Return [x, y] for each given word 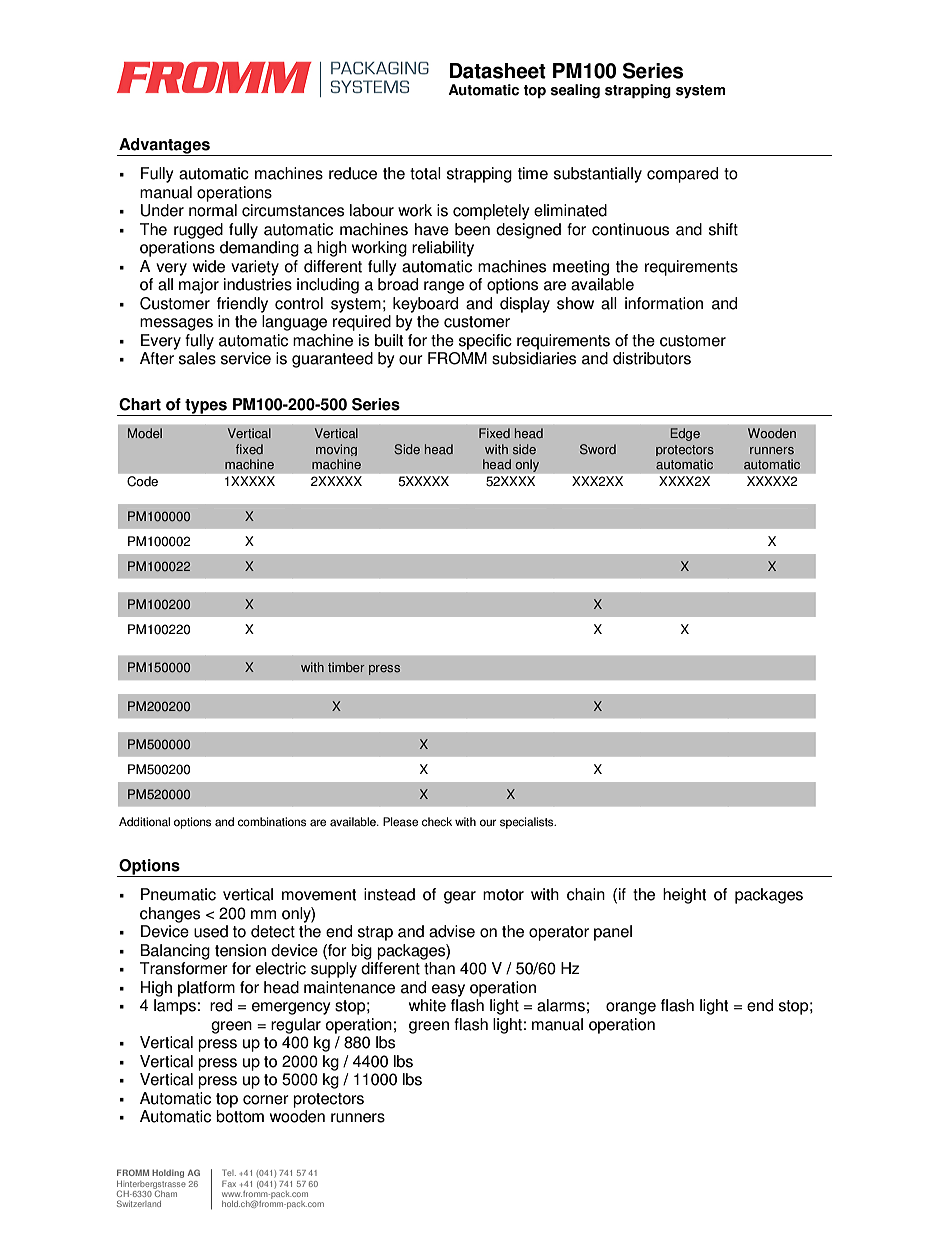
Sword [598, 449]
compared [682, 175]
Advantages [164, 147]
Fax [229, 1183]
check [437, 822]
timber [346, 667]
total [425, 173]
